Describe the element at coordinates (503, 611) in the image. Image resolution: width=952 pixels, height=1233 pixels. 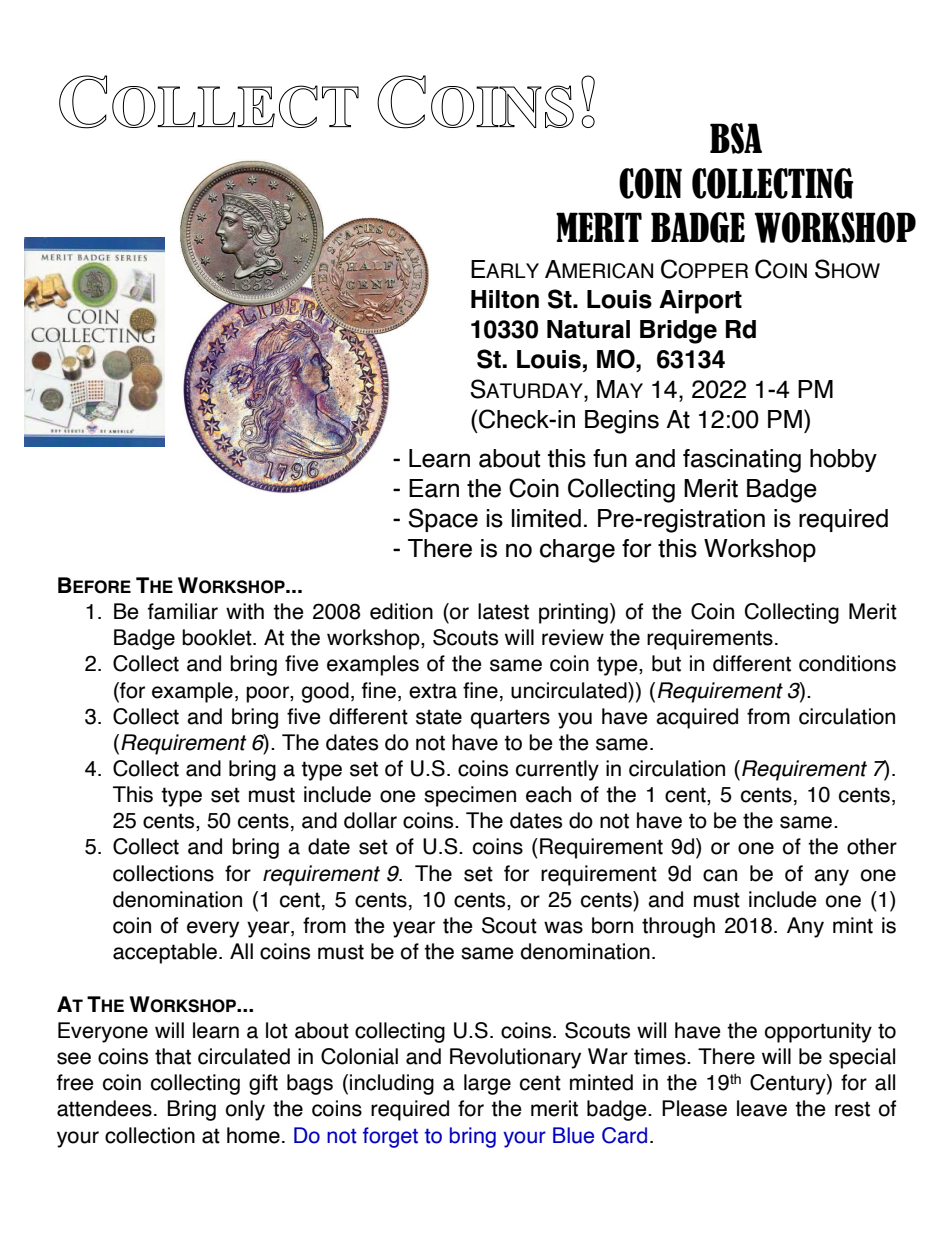
I see `latest` at that location.
